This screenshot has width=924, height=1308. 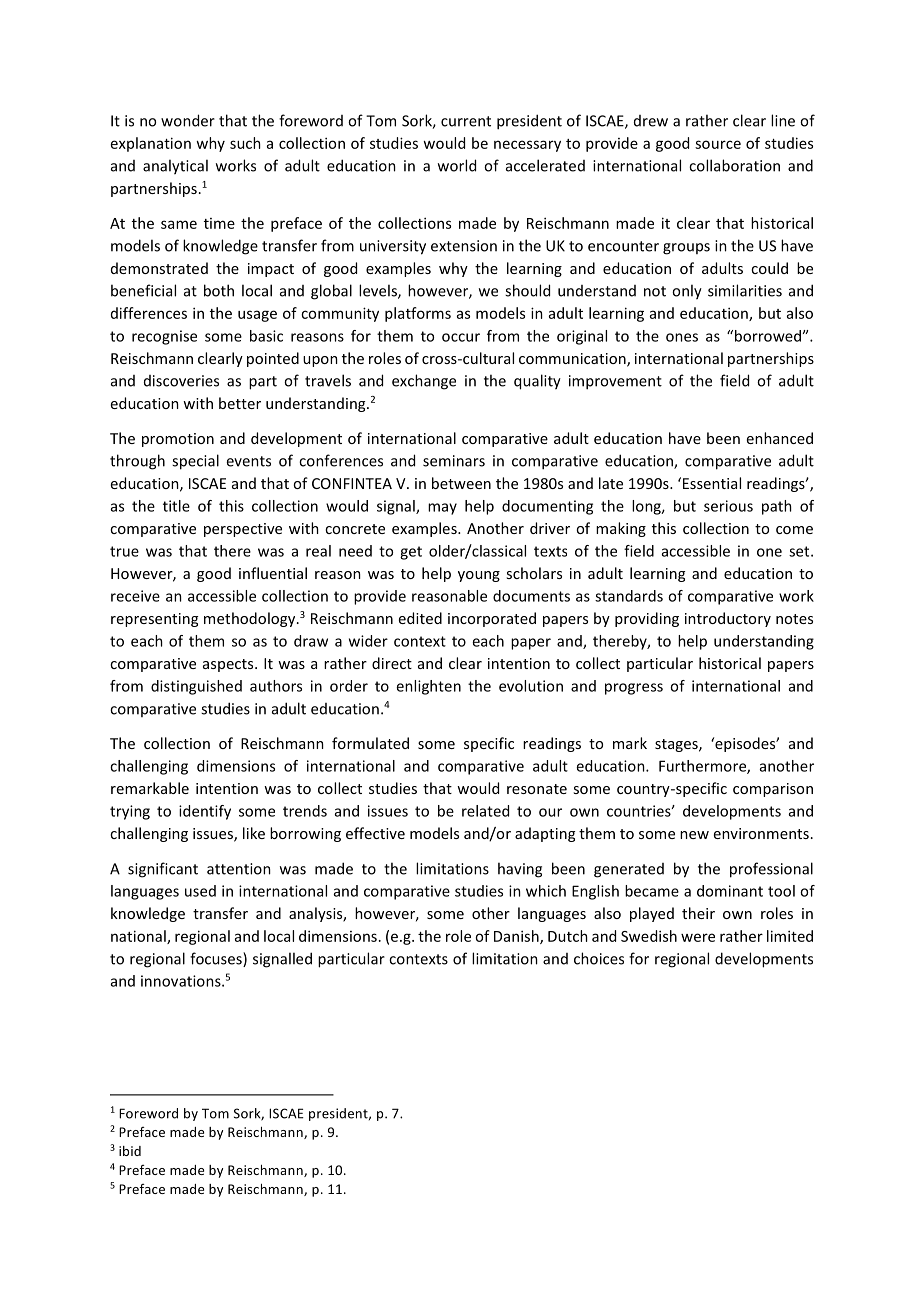 I want to click on analytical, so click(x=175, y=167).
